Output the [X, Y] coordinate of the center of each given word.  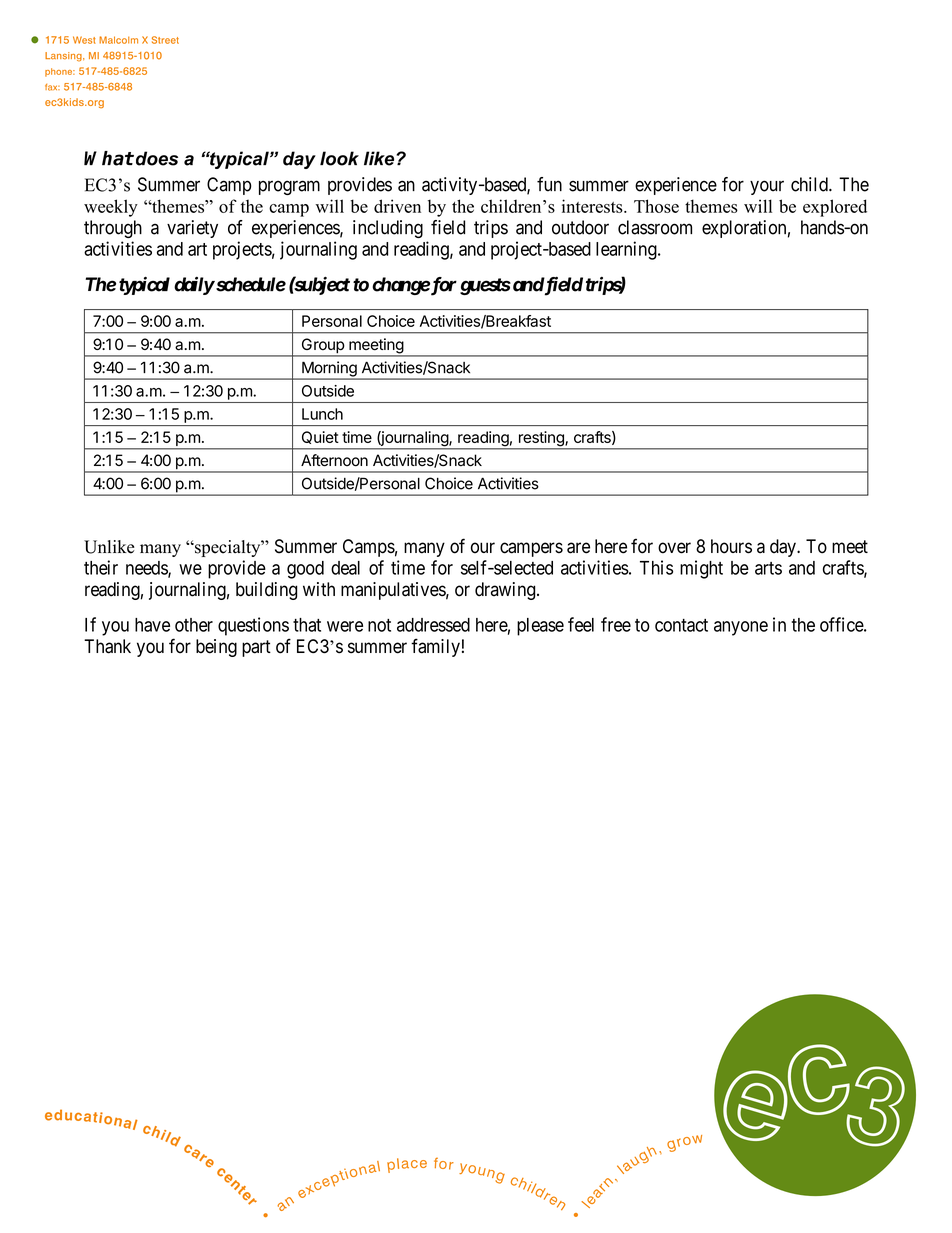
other [194, 625]
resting [541, 440]
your [767, 187]
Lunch [322, 414]
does [155, 158]
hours [731, 546]
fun [549, 184]
